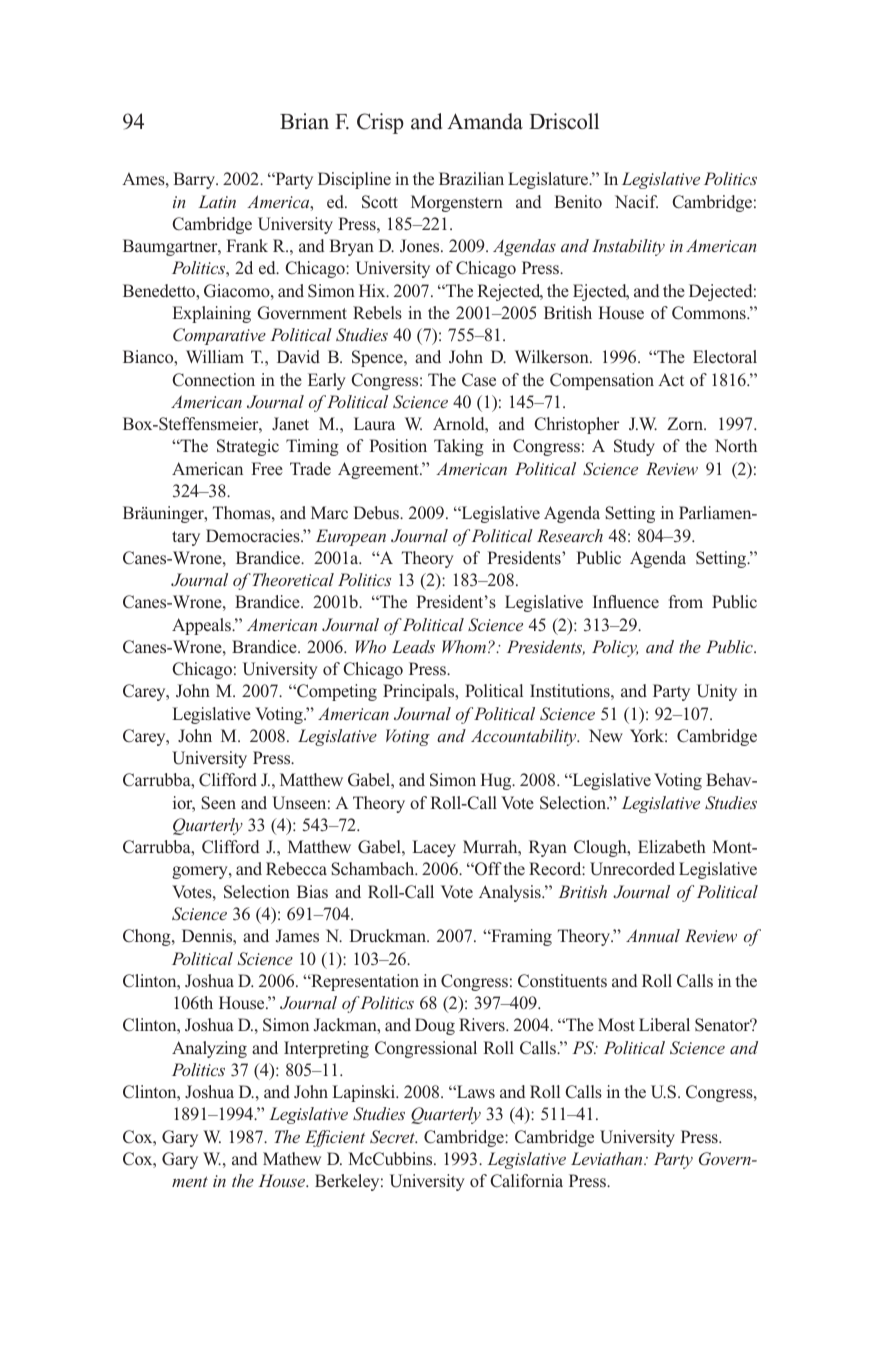 The image size is (896, 1345). Describe the element at coordinates (471, 178) in the screenshot. I see `Brazilian` at that location.
